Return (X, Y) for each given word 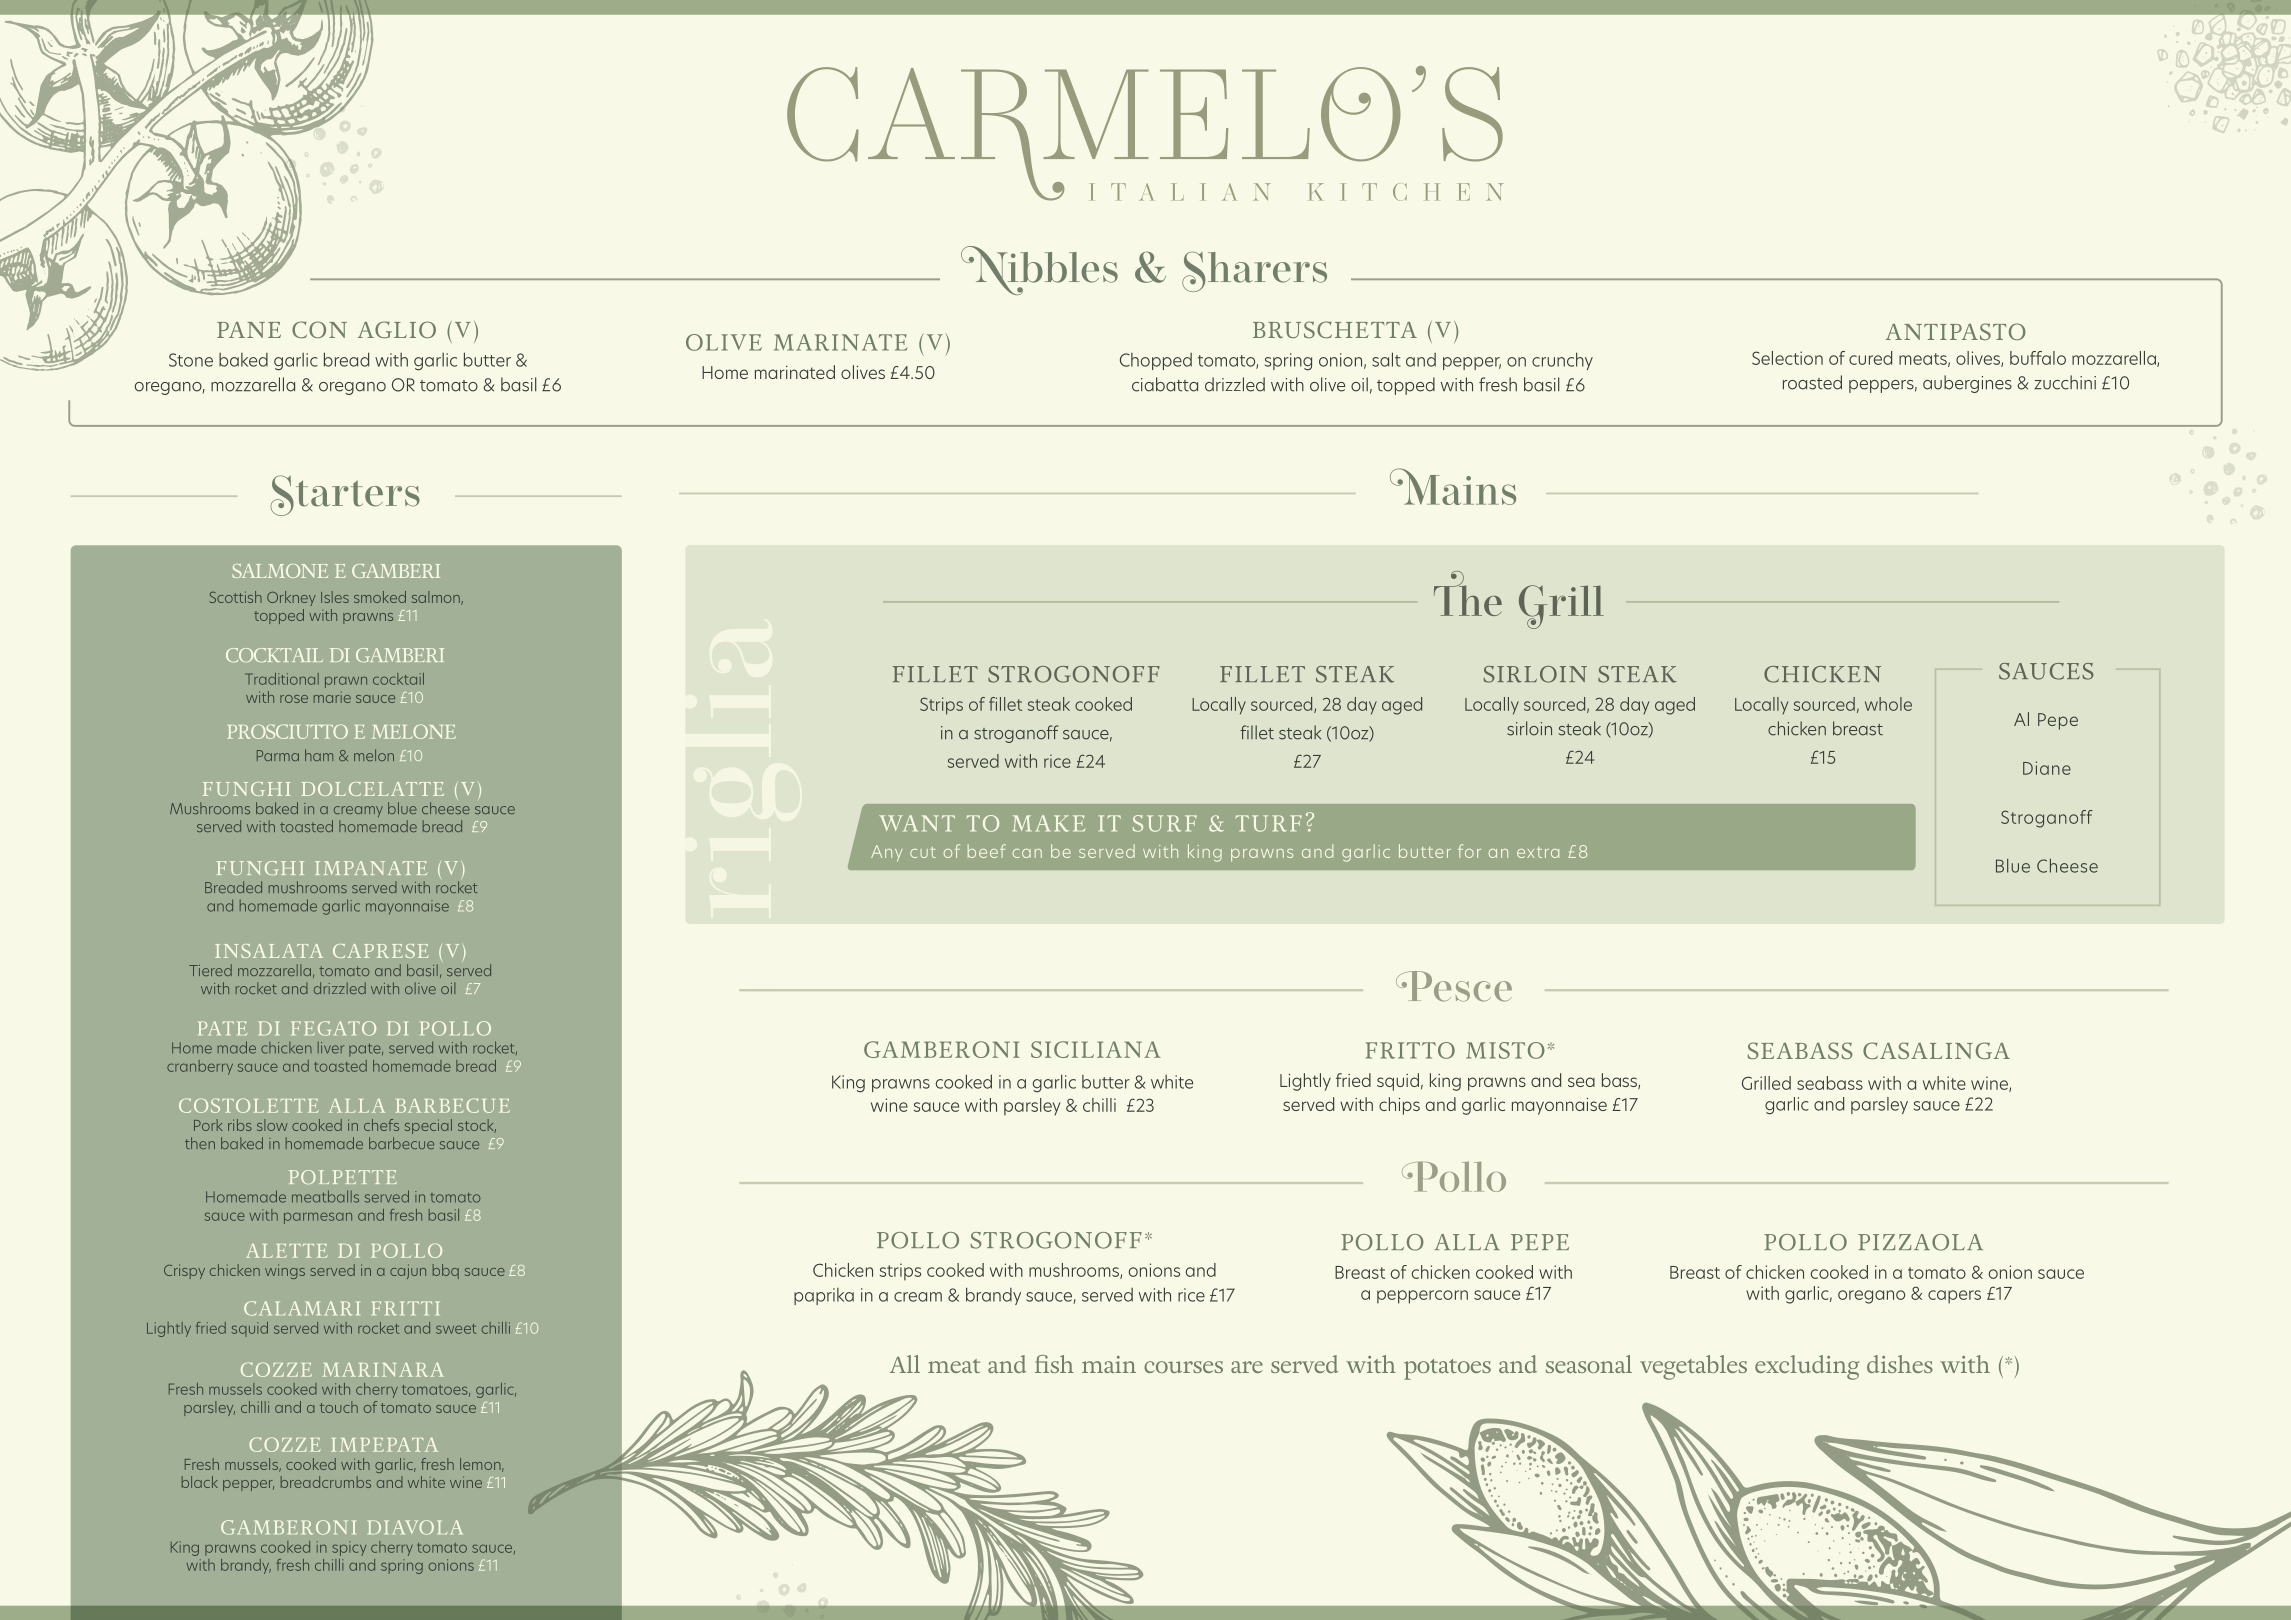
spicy (349, 1548)
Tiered (210, 970)
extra (1538, 852)
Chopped (1156, 361)
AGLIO (397, 329)
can (1027, 853)
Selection (1787, 358)
